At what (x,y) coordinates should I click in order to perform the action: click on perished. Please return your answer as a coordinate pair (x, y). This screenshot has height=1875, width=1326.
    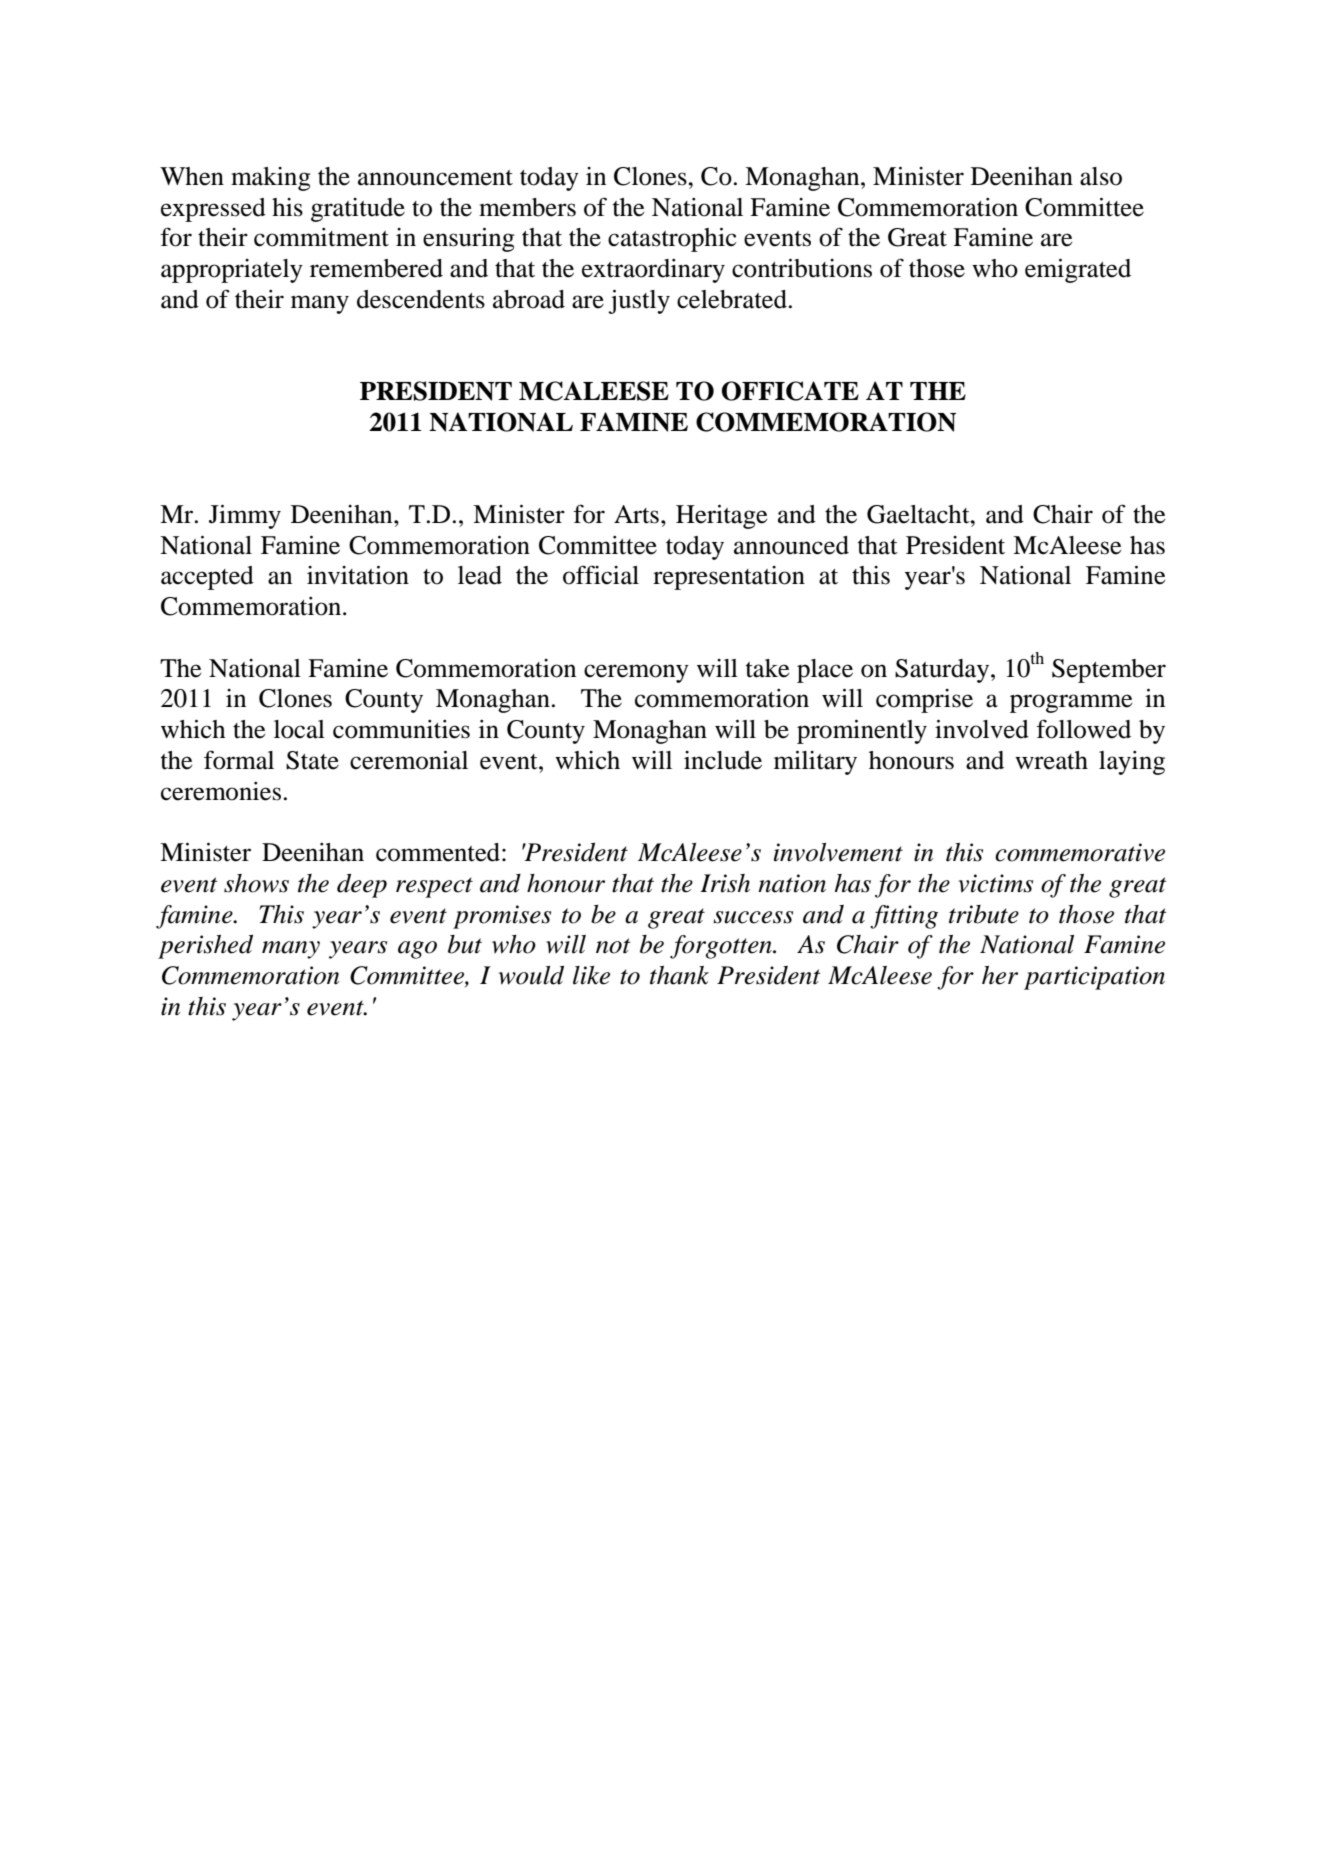
    Looking at the image, I should click on (205, 947).
